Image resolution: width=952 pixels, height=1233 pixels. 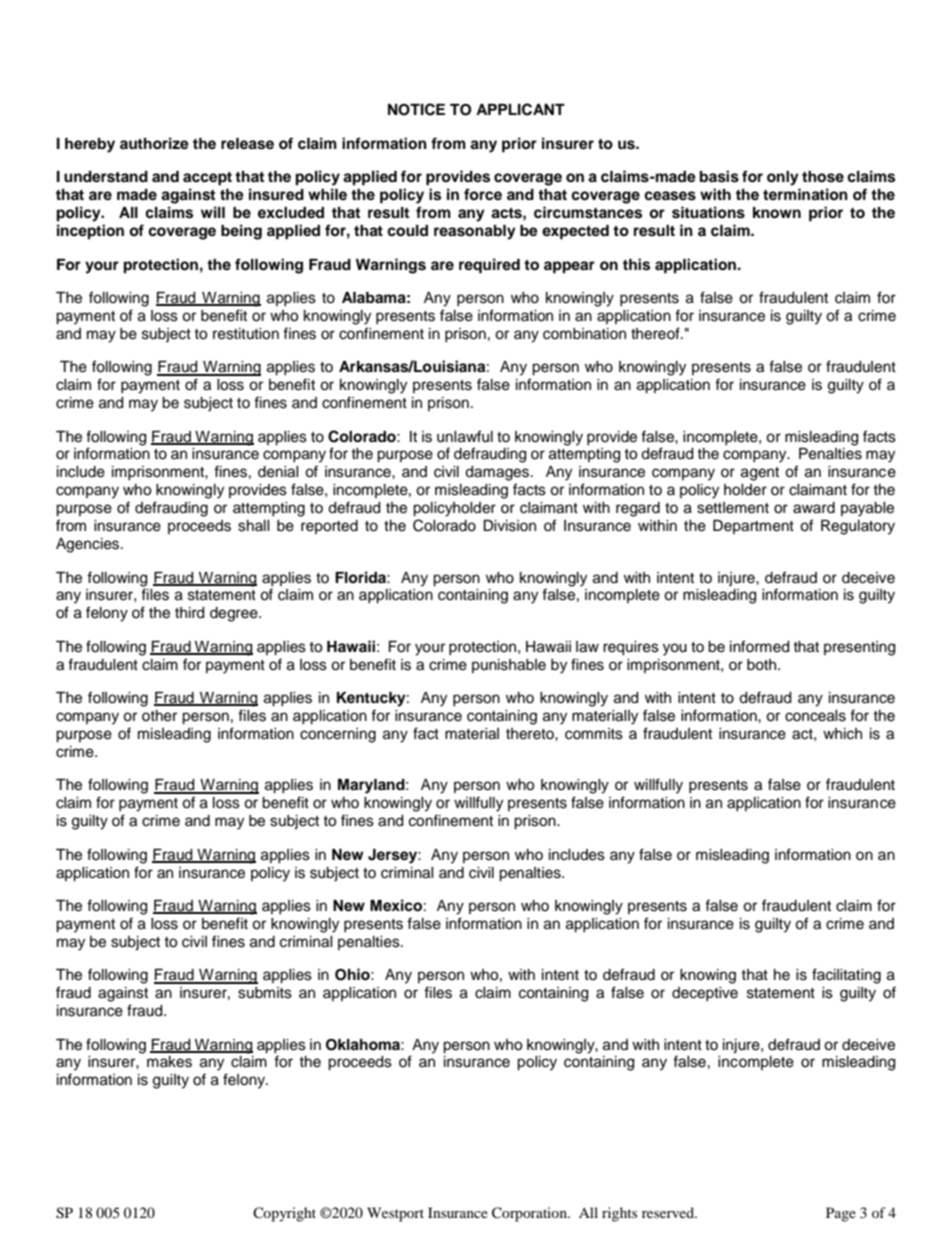 What do you see at coordinates (842, 734) in the document?
I see `which` at bounding box center [842, 734].
